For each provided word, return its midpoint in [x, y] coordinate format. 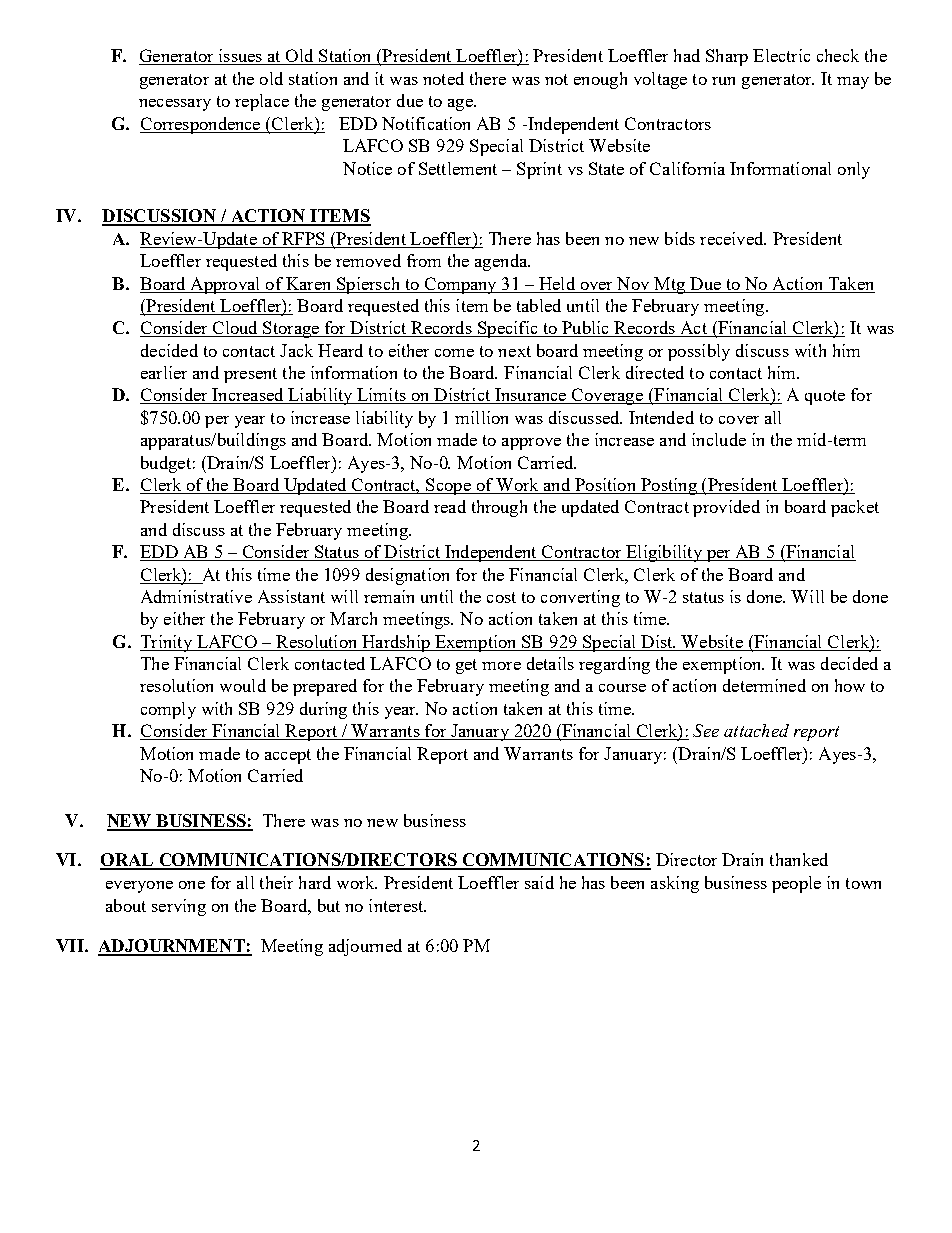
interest [397, 905]
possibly [699, 352]
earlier [164, 372]
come [454, 353]
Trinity [167, 643]
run [723, 81]
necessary [175, 105]
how [850, 685]
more [501, 666]
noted [443, 78]
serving [179, 907]
